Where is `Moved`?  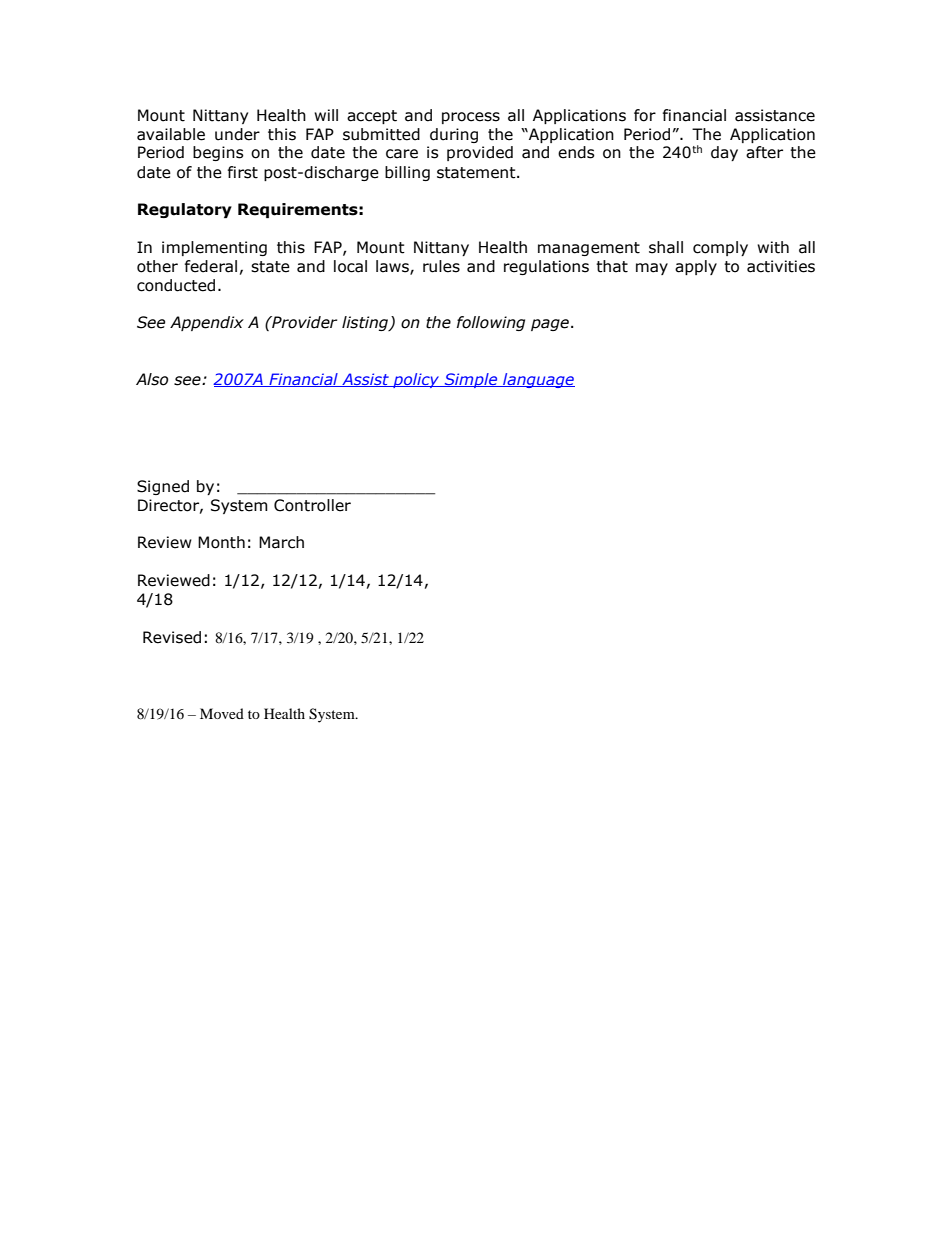
Moved is located at coordinates (222, 713).
